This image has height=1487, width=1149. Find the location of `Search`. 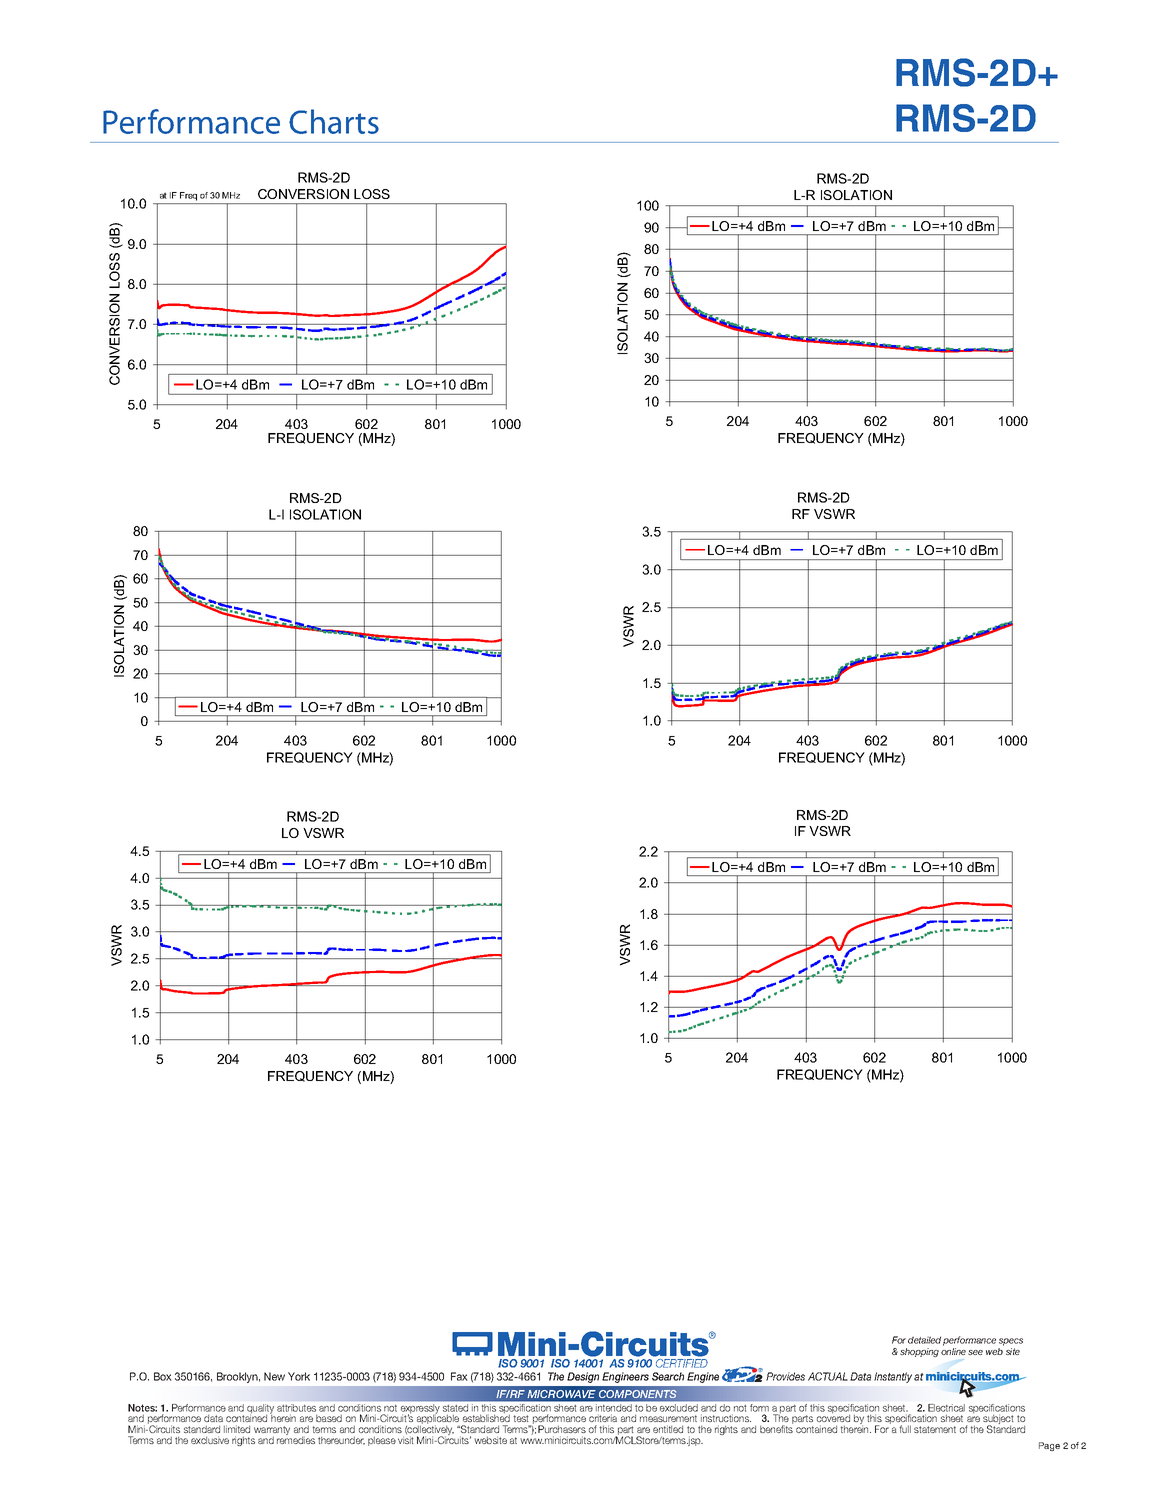

Search is located at coordinates (668, 1376).
